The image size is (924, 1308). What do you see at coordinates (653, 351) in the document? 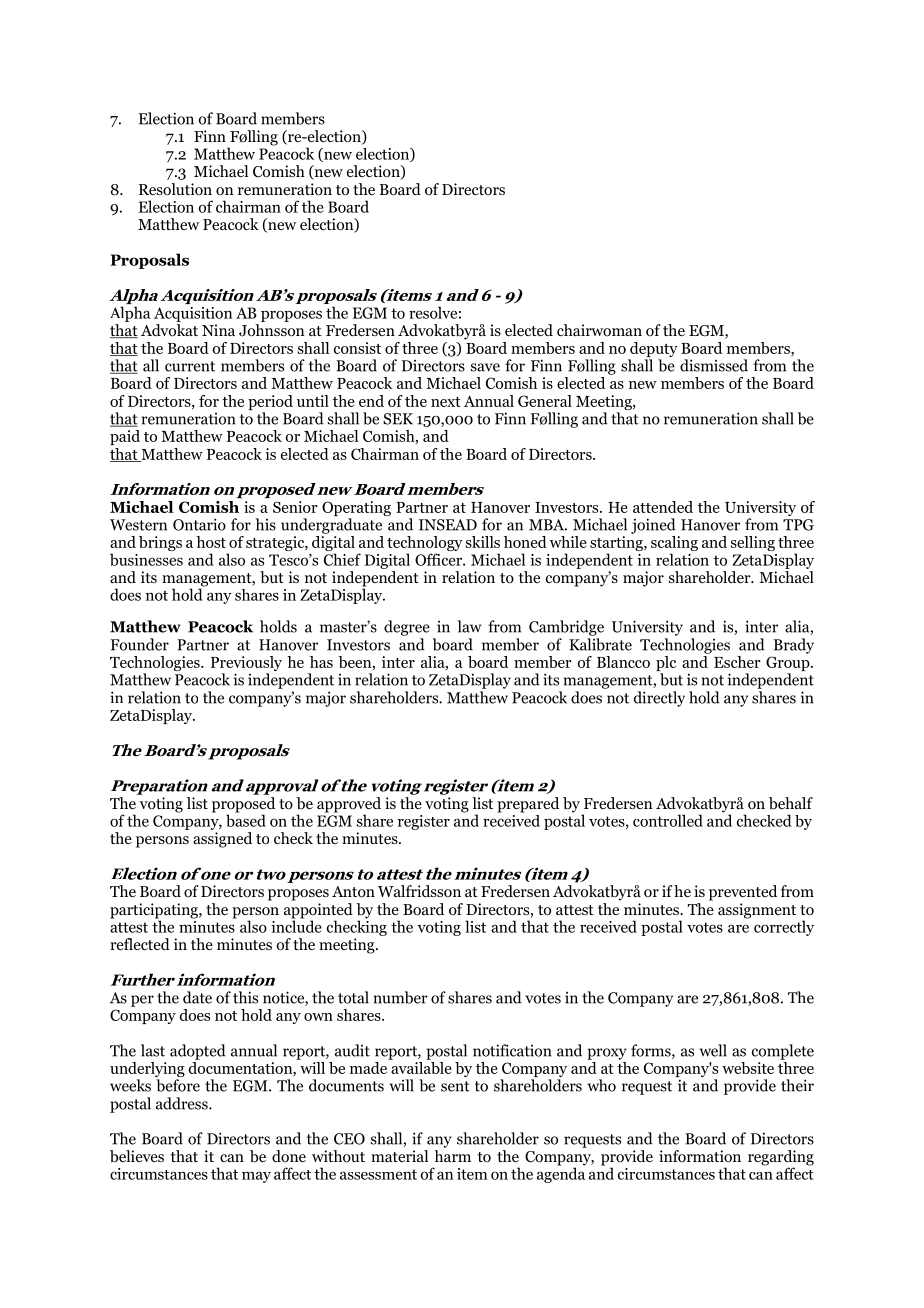
I see `deputy` at bounding box center [653, 351].
